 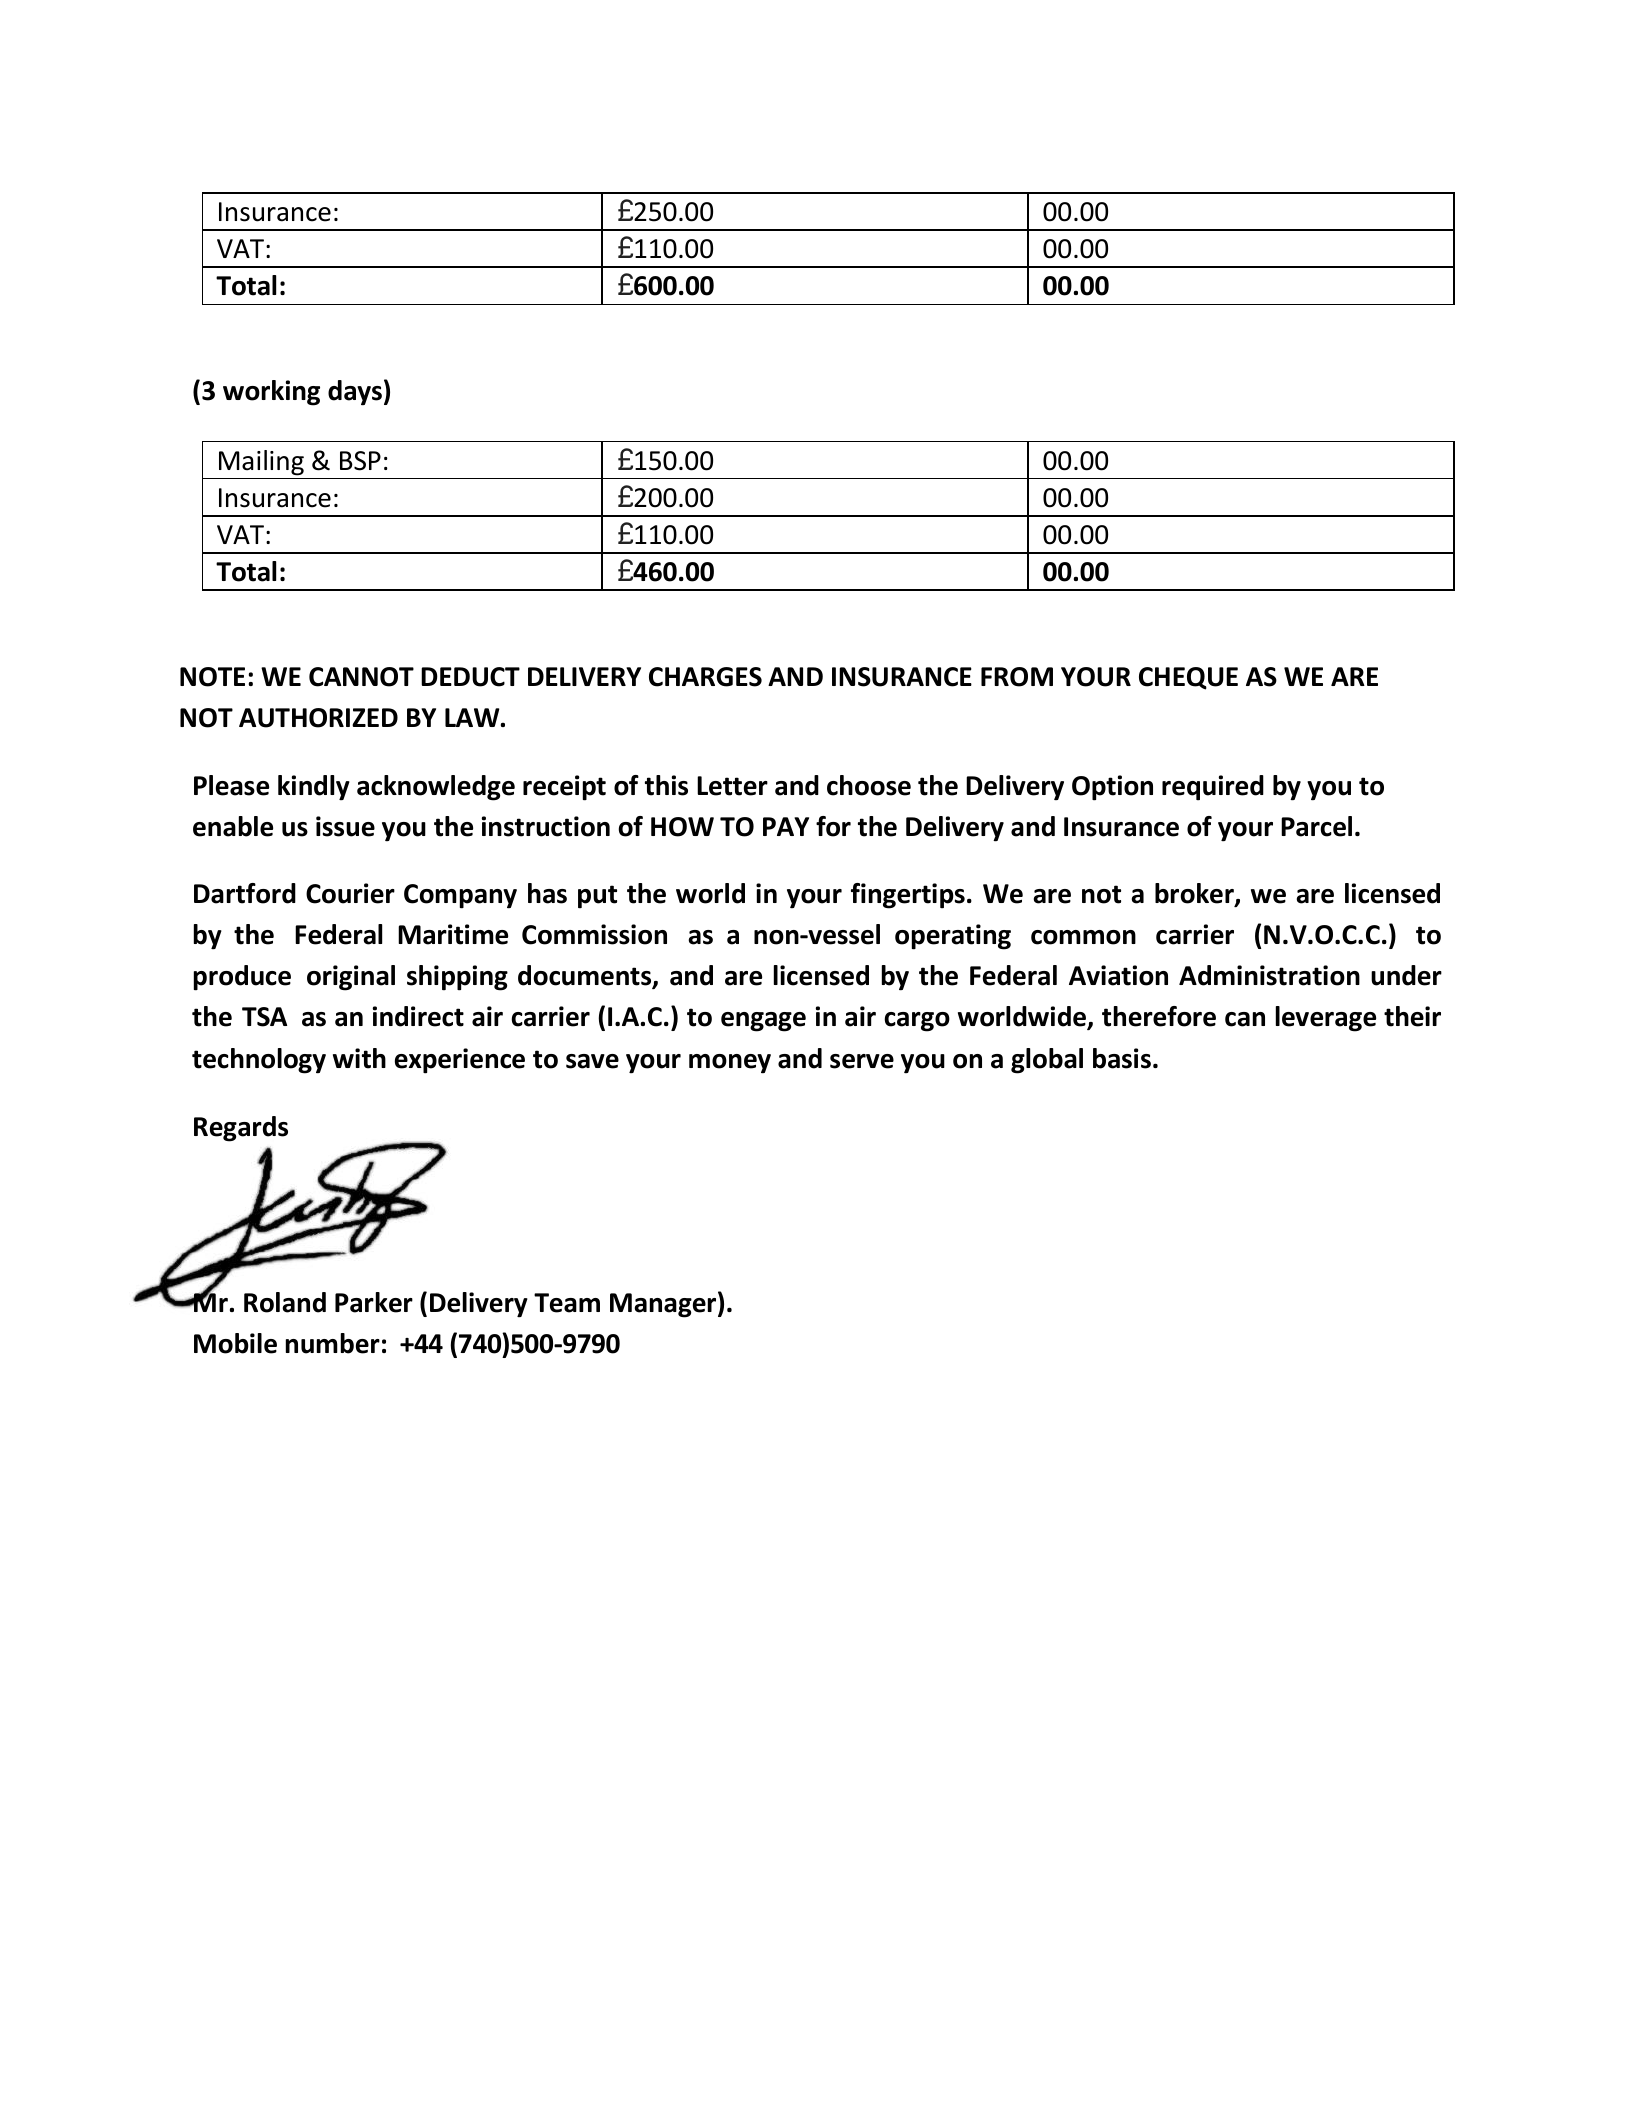 I want to click on broker, so click(x=1195, y=894).
